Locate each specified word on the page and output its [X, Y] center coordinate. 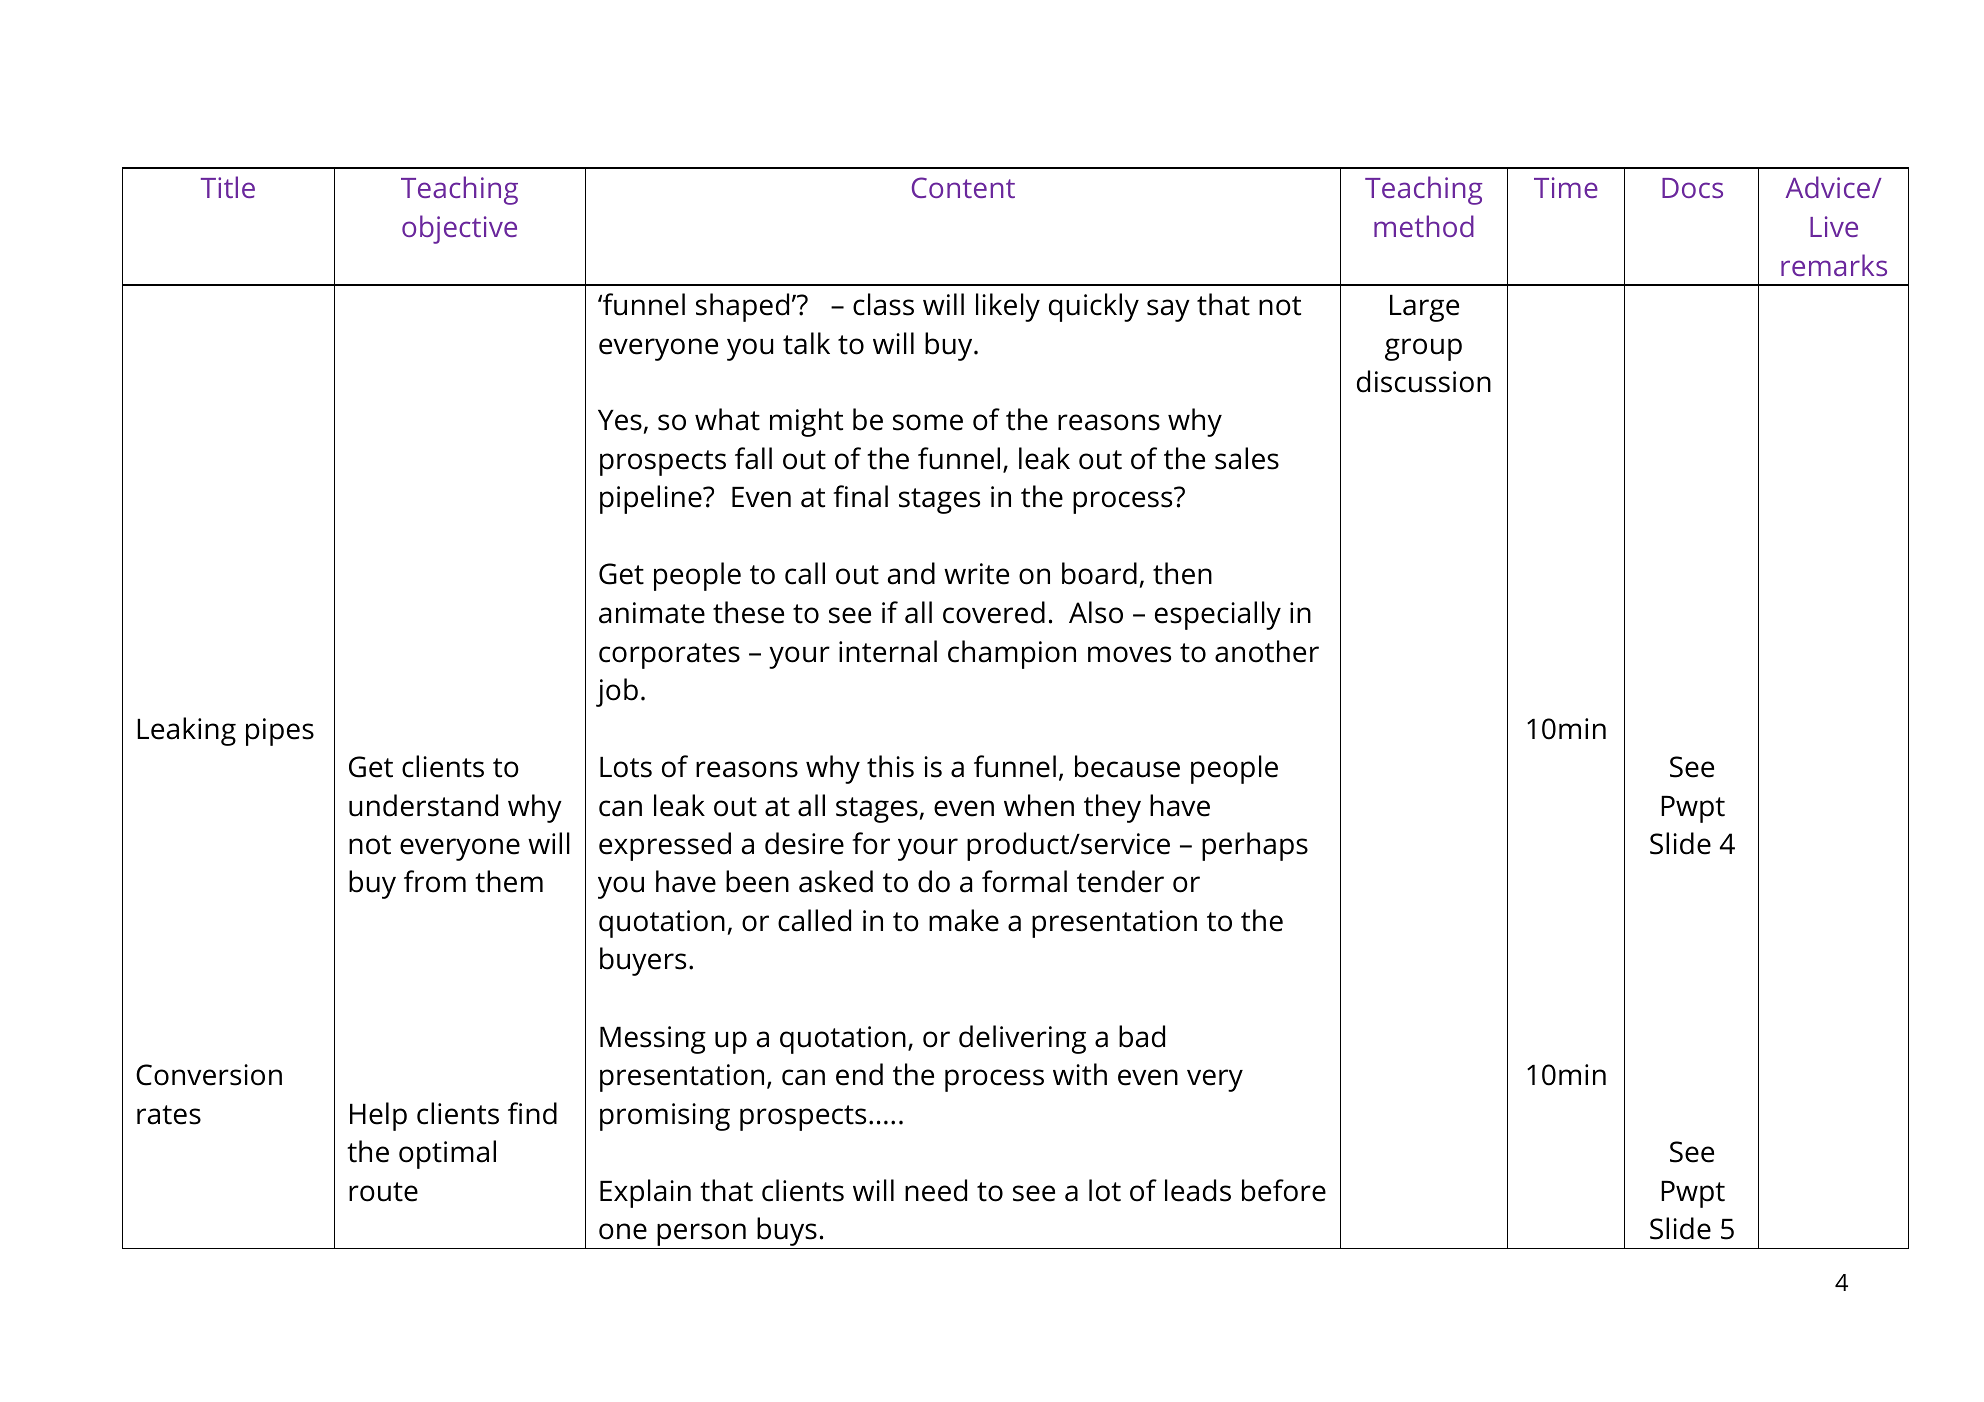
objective [459, 229]
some [928, 422]
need [936, 1190]
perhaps [1255, 846]
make [964, 920]
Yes [621, 422]
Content [963, 187]
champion [1012, 654]
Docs [1692, 188]
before [1284, 1190]
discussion [1424, 381]
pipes [280, 732]
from [435, 881]
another [1267, 651]
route [383, 1192]
